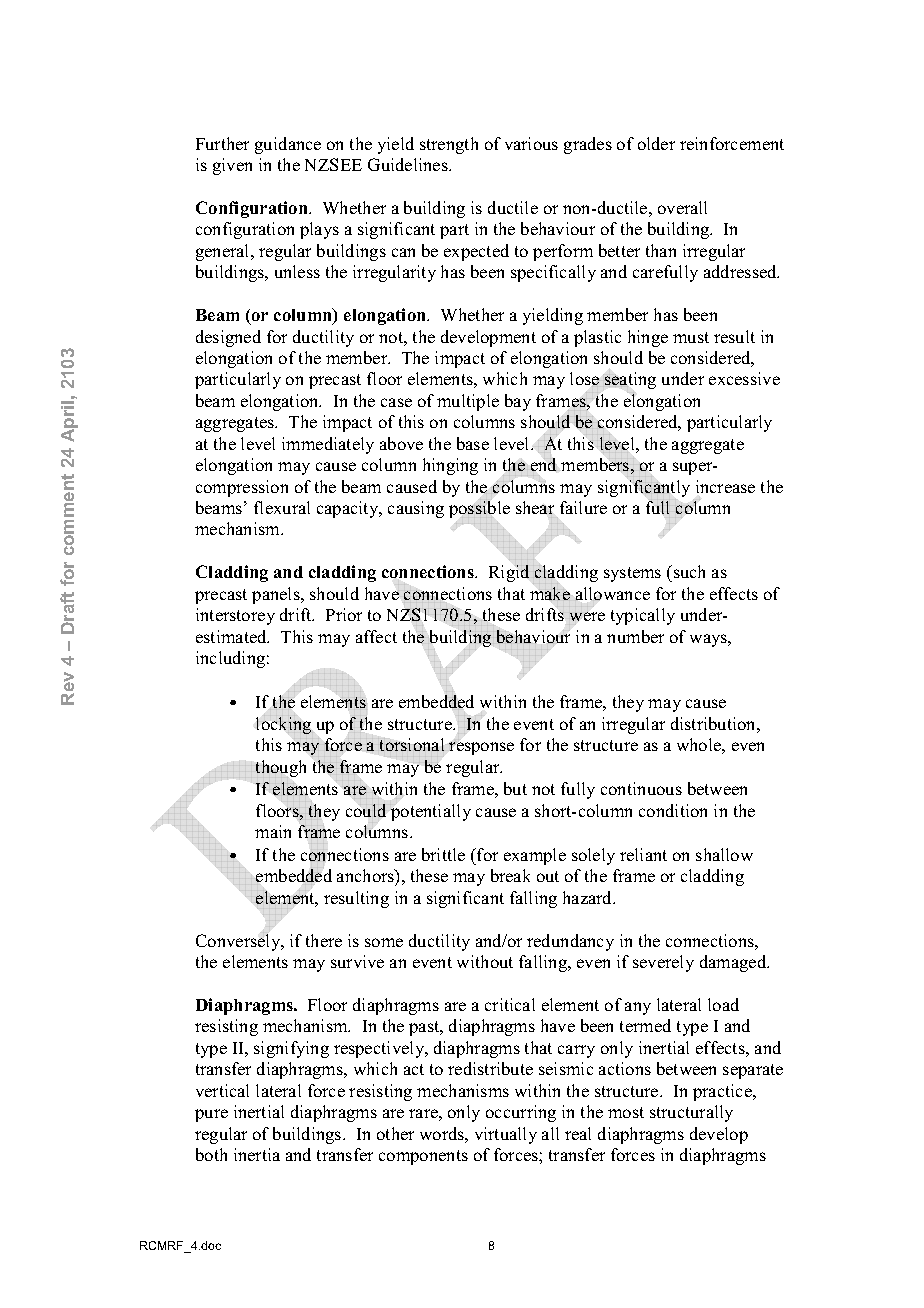 The height and width of the image is (1308, 924). What do you see at coordinates (682, 207) in the image?
I see `overall` at bounding box center [682, 207].
